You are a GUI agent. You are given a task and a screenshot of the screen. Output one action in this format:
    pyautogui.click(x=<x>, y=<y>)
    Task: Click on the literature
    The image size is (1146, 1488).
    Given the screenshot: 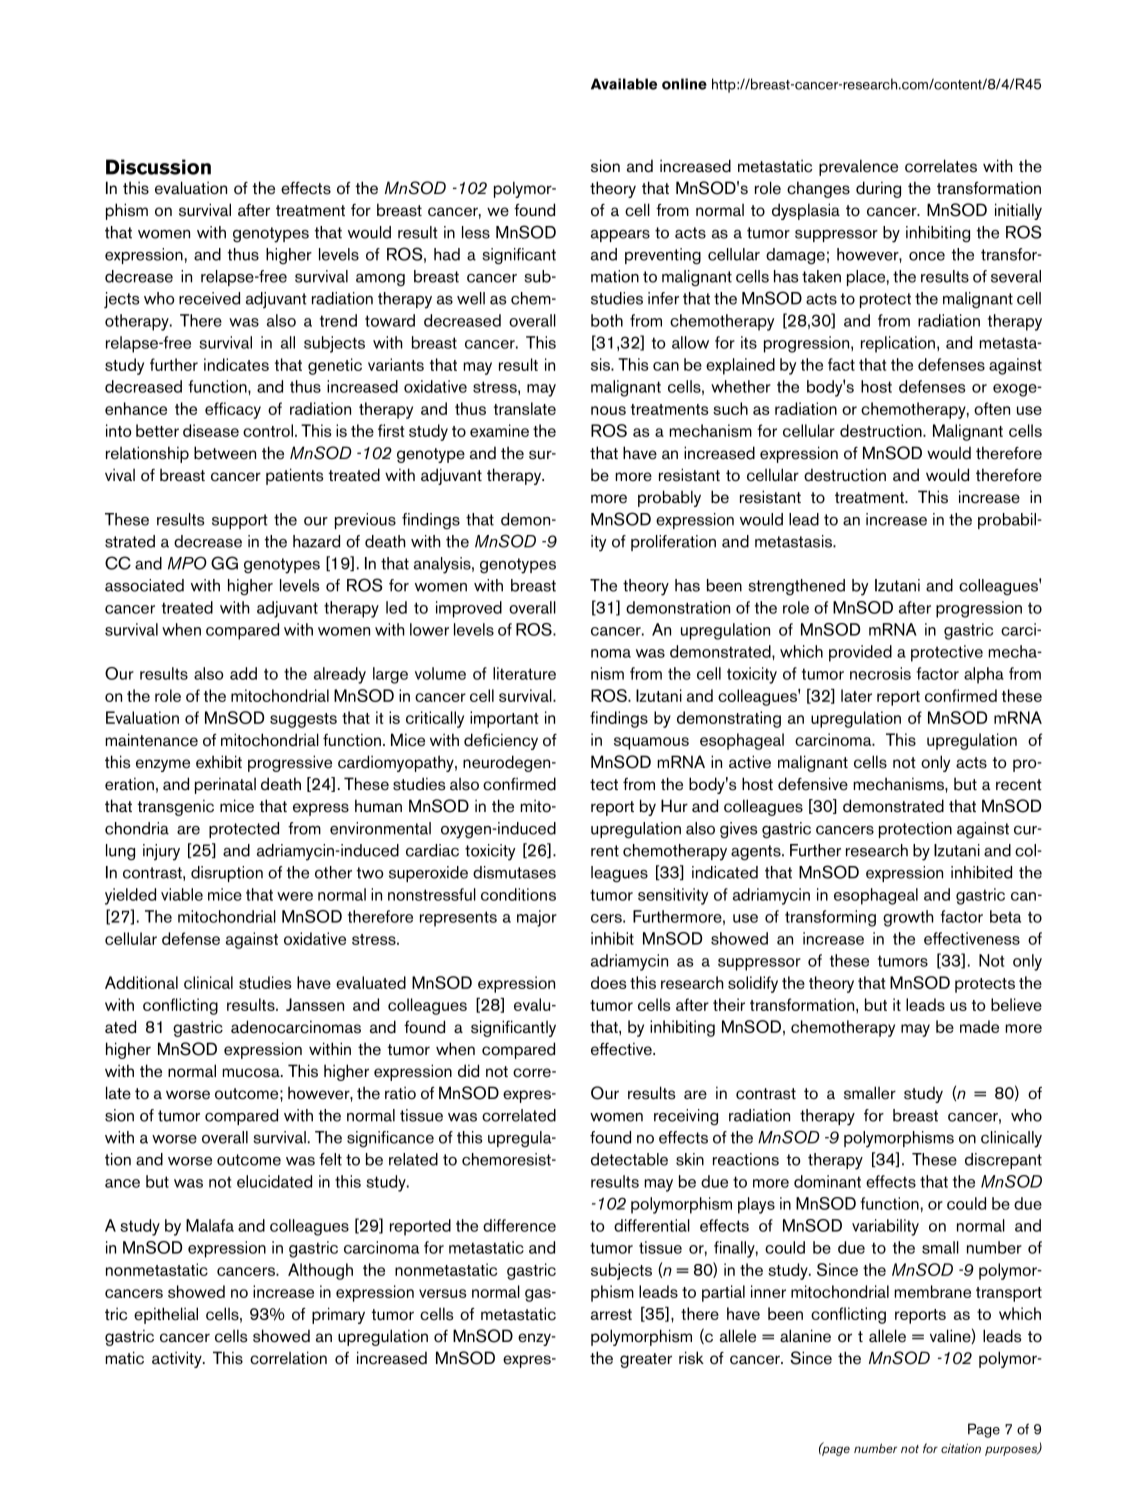 What is the action you would take?
    pyautogui.click(x=524, y=673)
